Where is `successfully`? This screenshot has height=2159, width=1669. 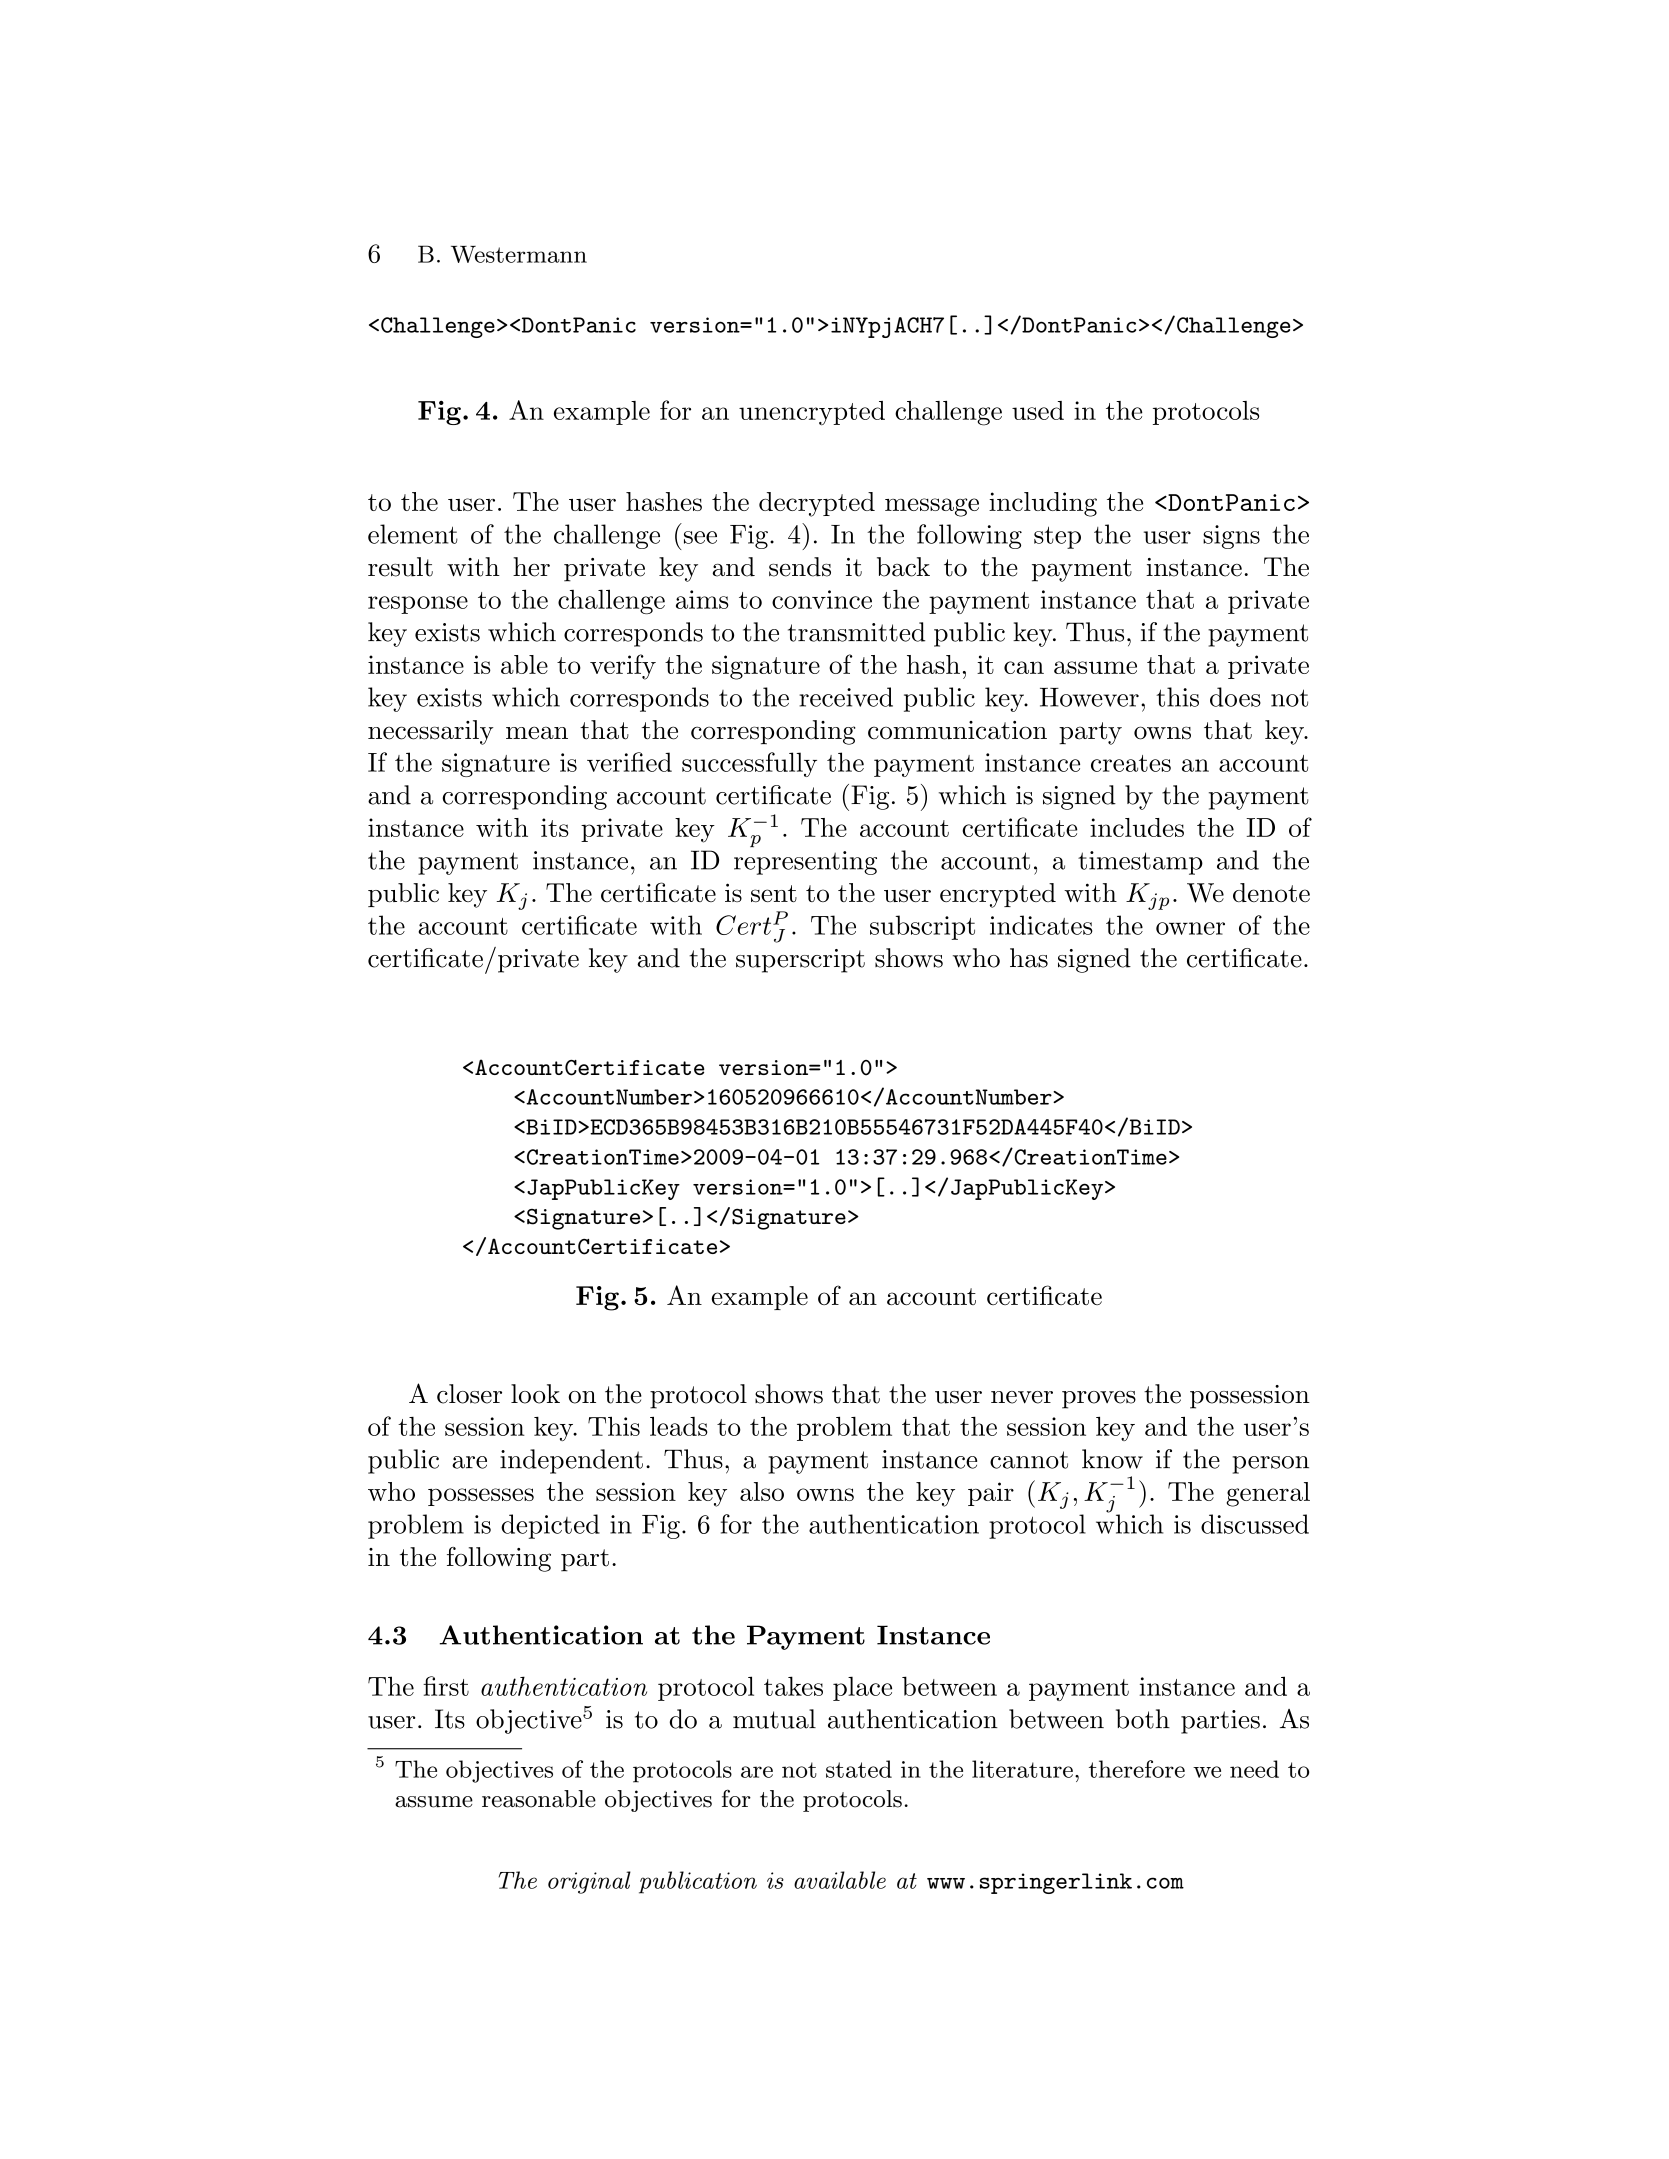 successfully is located at coordinates (749, 764).
